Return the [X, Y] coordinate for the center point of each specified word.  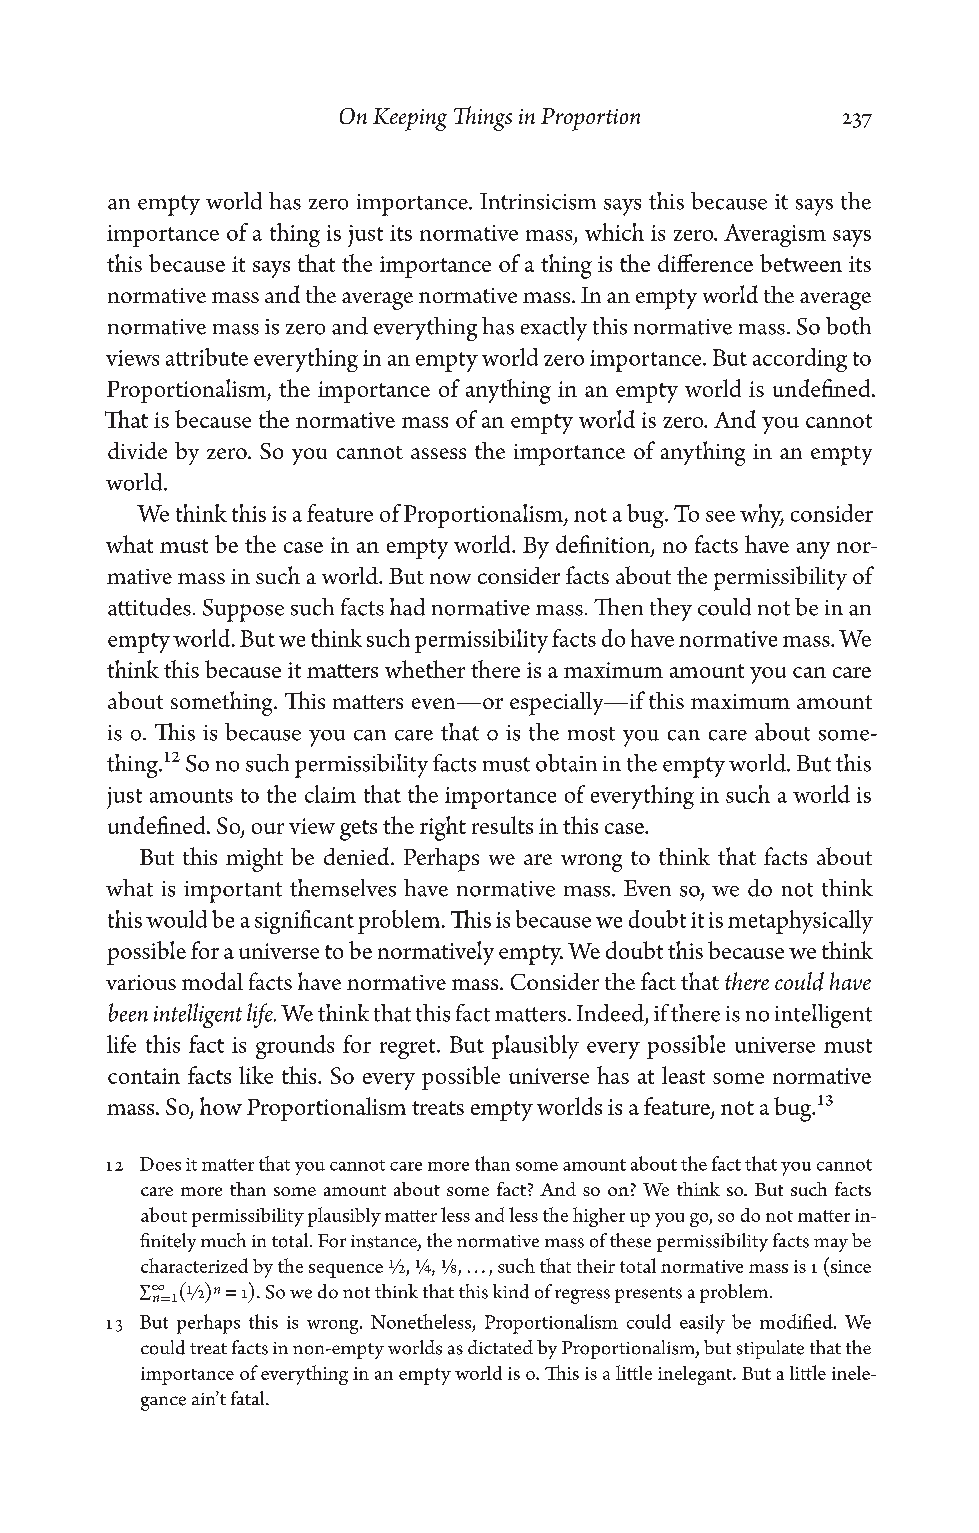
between [801, 263]
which [614, 232]
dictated [500, 1347]
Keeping [410, 119]
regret [409, 1049]
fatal [249, 1398]
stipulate [770, 1349]
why [762, 516]
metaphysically [800, 922]
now [450, 578]
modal [212, 981]
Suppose [243, 610]
